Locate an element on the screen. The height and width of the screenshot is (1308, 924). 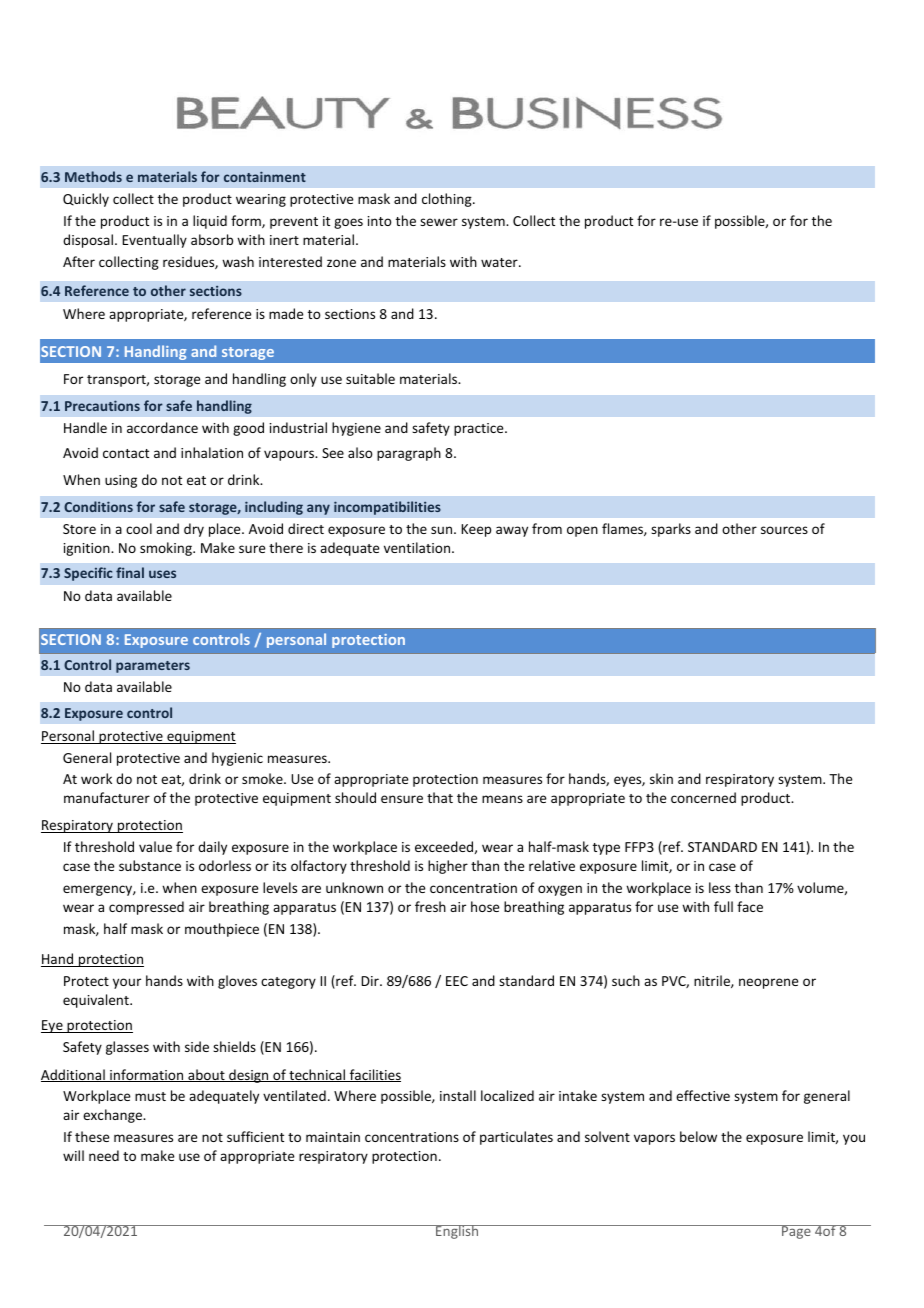
sparks is located at coordinates (671, 530).
